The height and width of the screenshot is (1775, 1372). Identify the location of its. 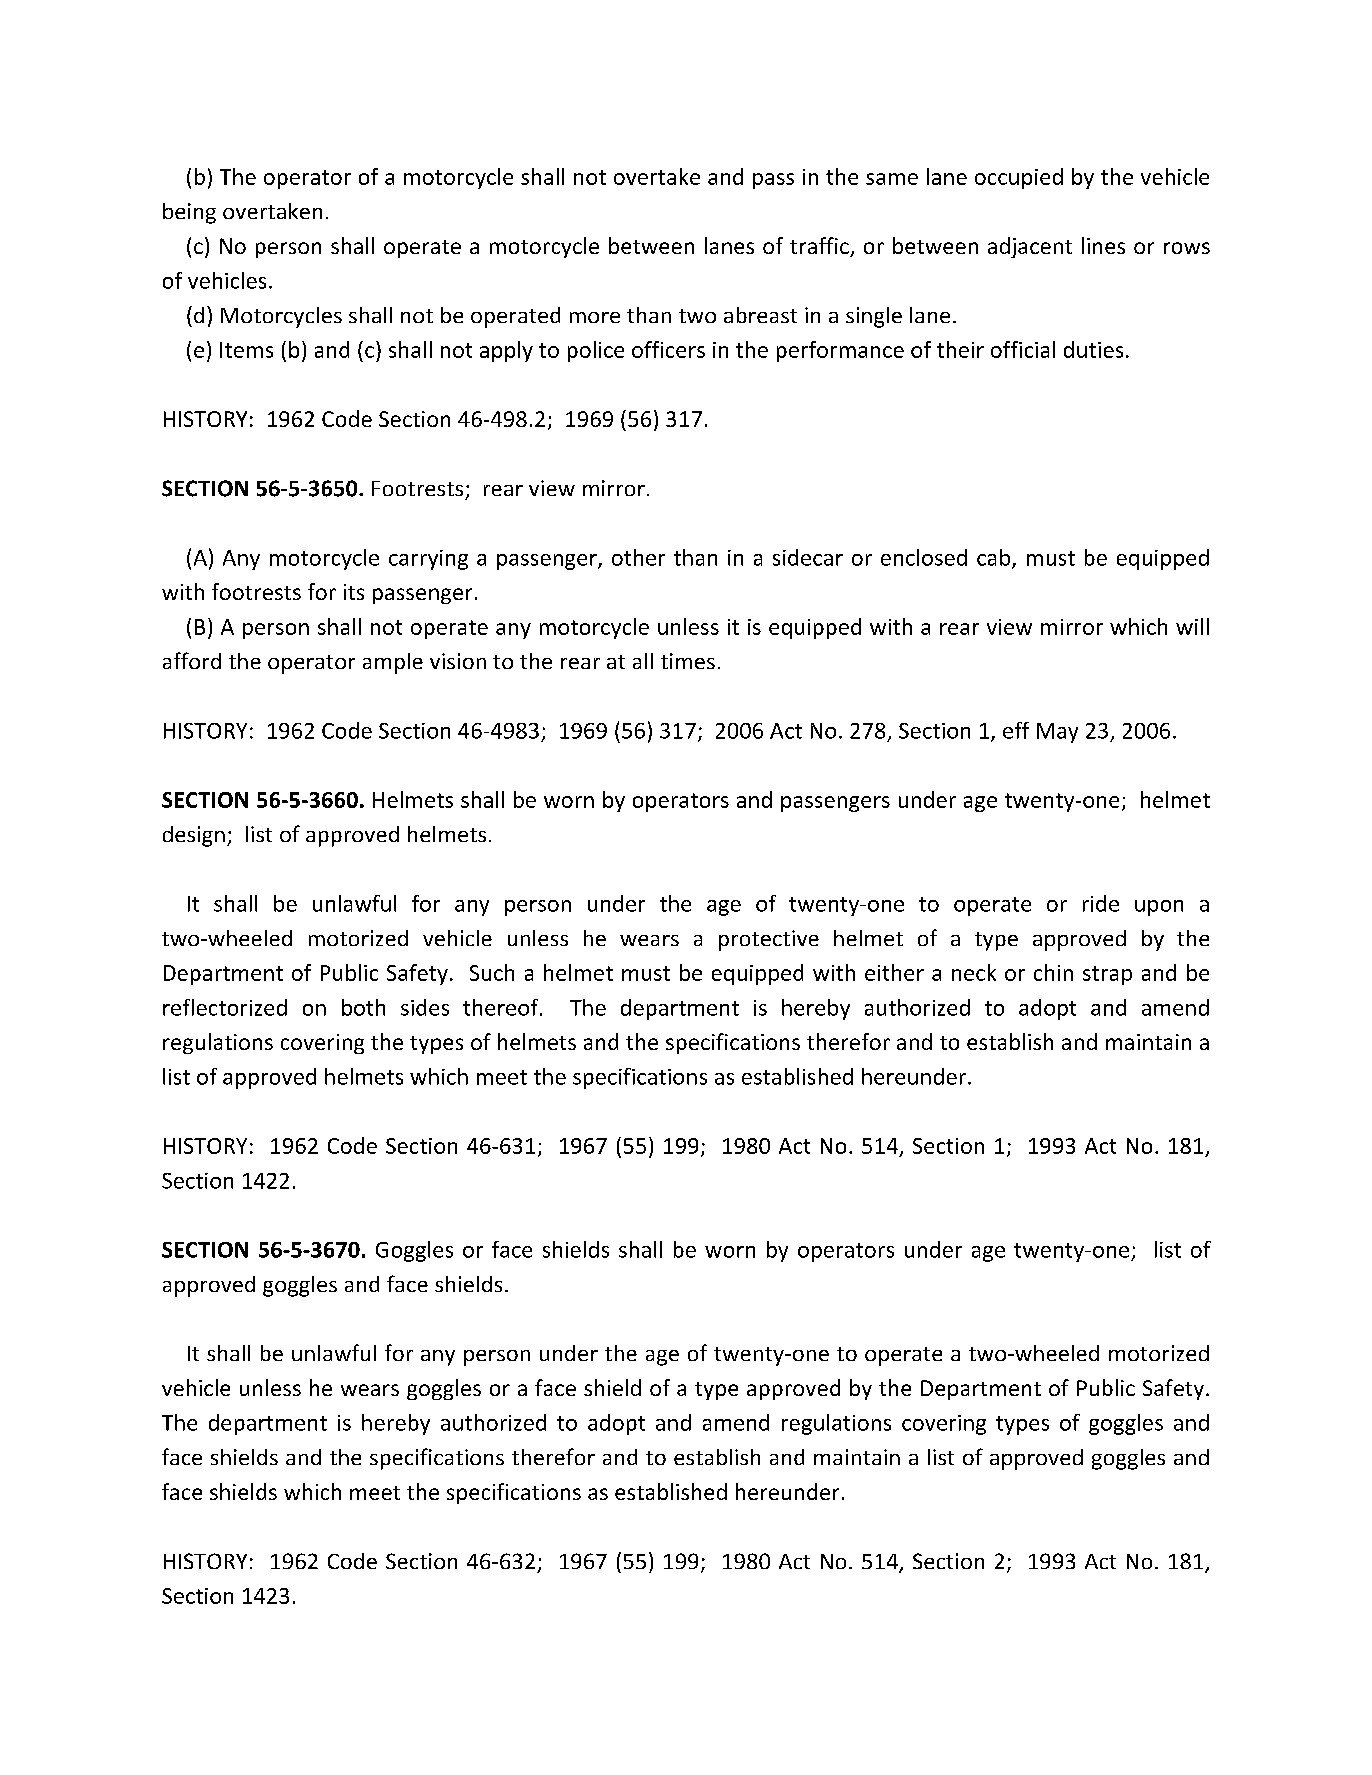
(354, 592).
